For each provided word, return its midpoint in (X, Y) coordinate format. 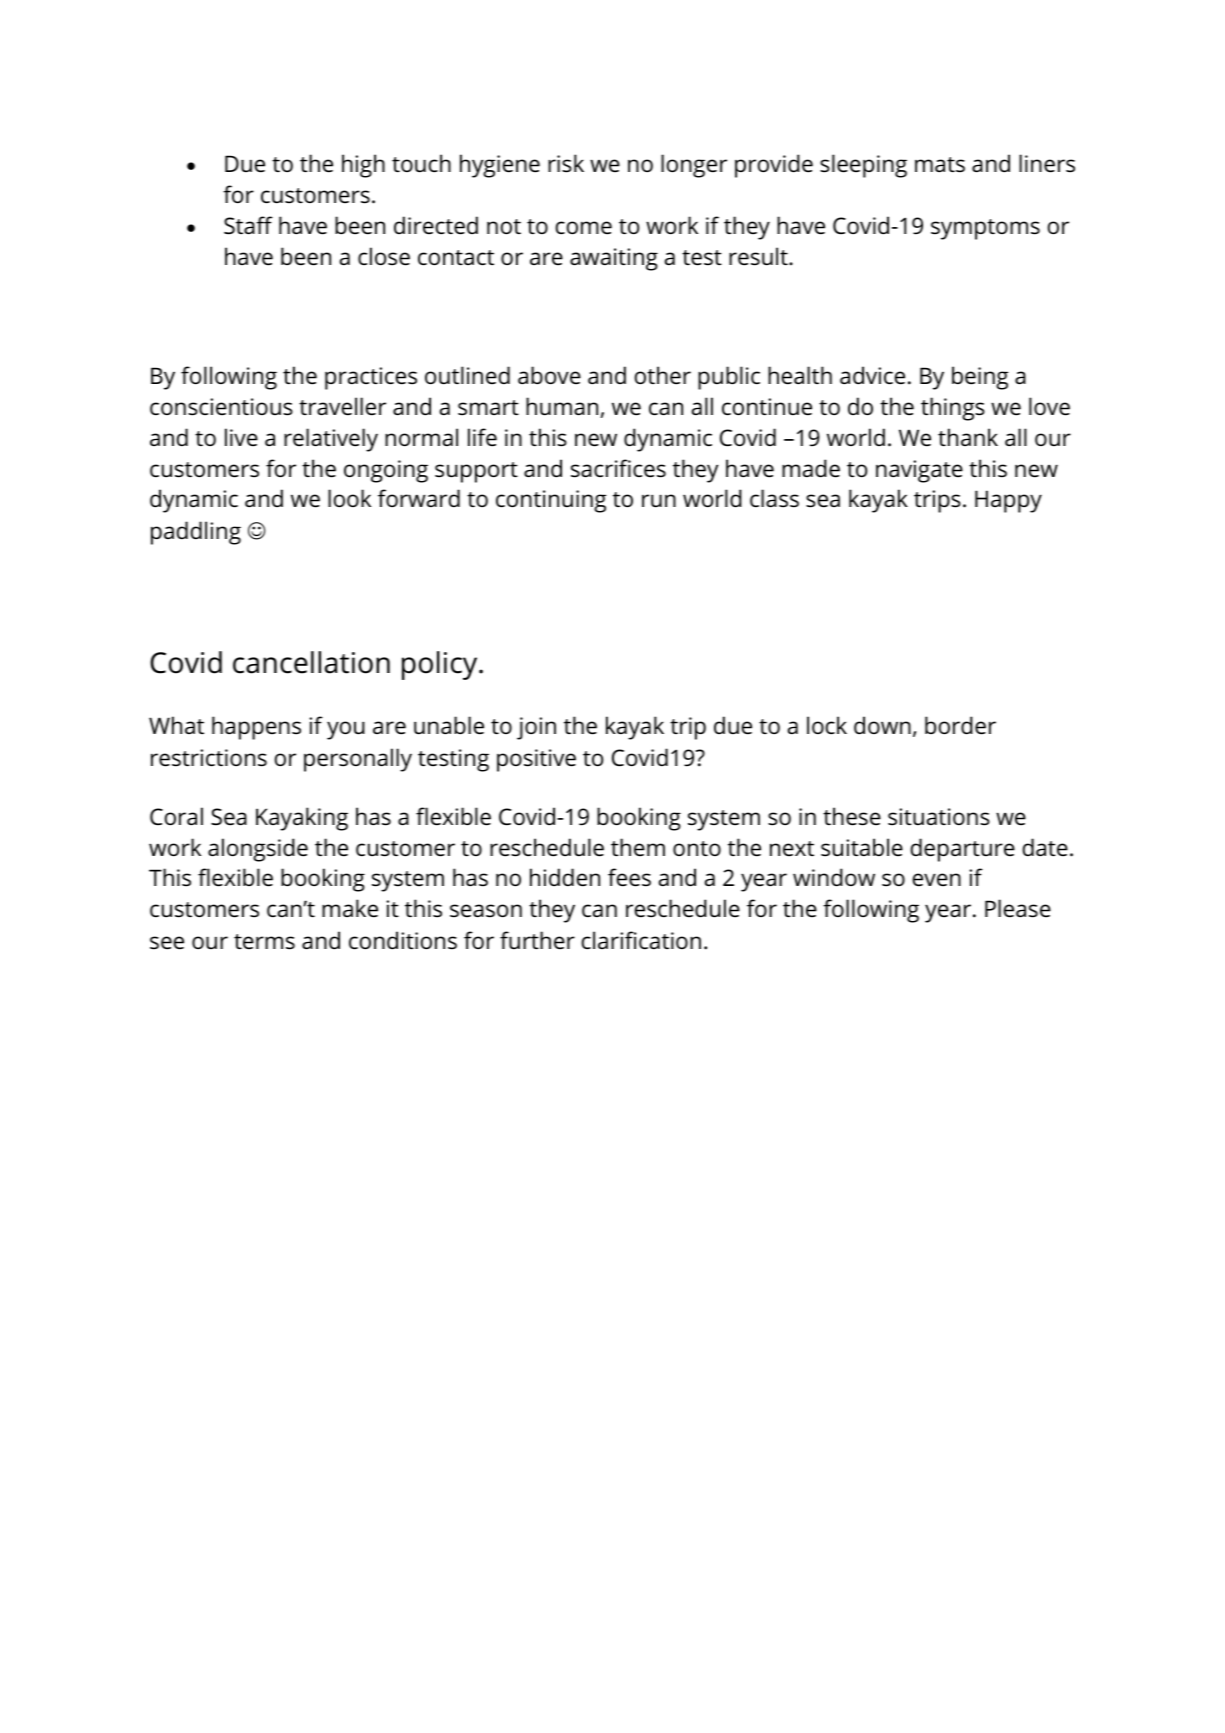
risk (566, 163)
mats (940, 165)
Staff (248, 225)
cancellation (311, 662)
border (960, 725)
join (536, 728)
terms (264, 942)
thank (968, 437)
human (562, 406)
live (241, 437)
